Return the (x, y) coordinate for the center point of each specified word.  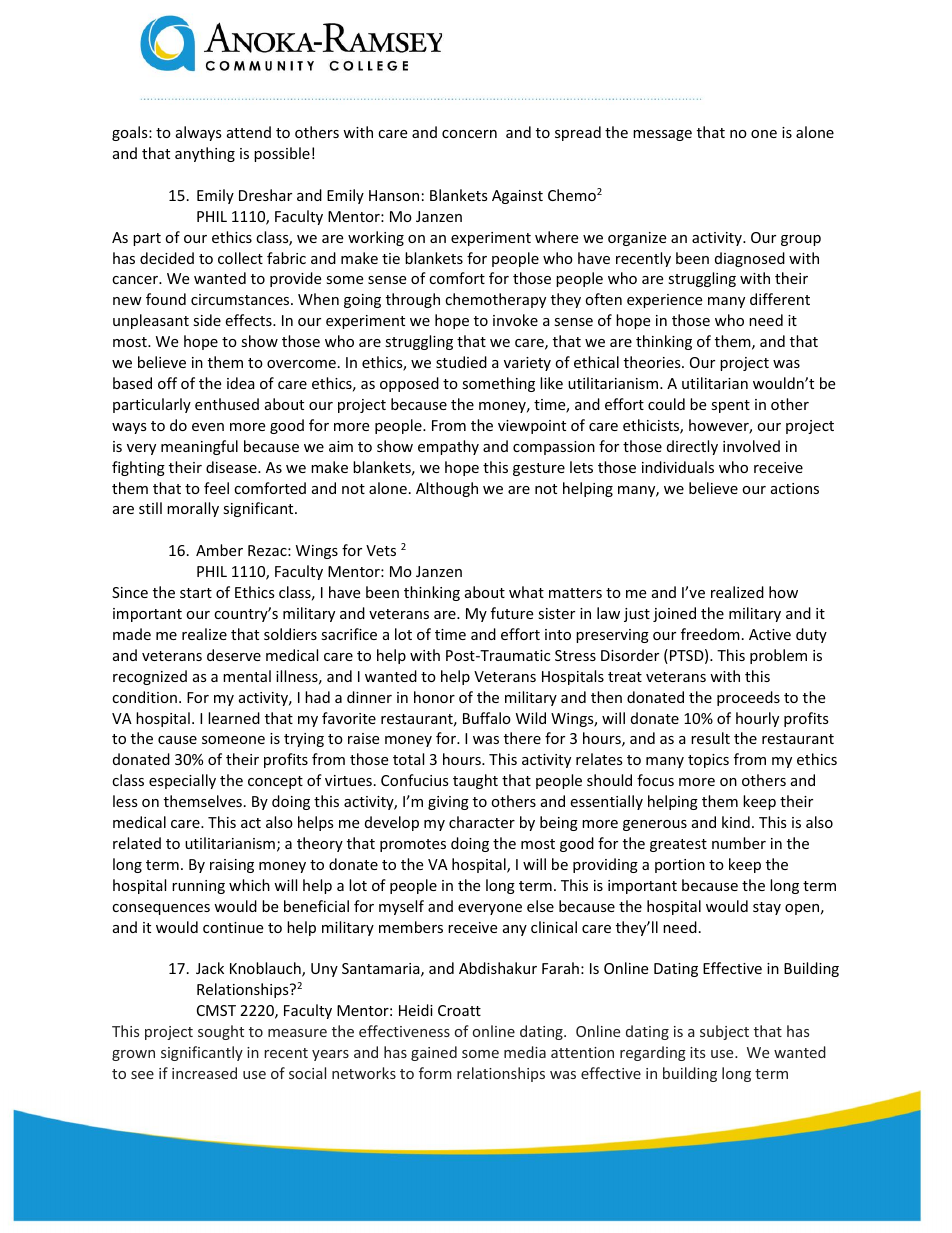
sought (221, 1032)
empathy (448, 447)
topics (708, 761)
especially (182, 781)
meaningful (199, 447)
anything (205, 154)
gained (434, 1053)
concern (469, 134)
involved (751, 446)
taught (475, 781)
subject (724, 1032)
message (662, 135)
